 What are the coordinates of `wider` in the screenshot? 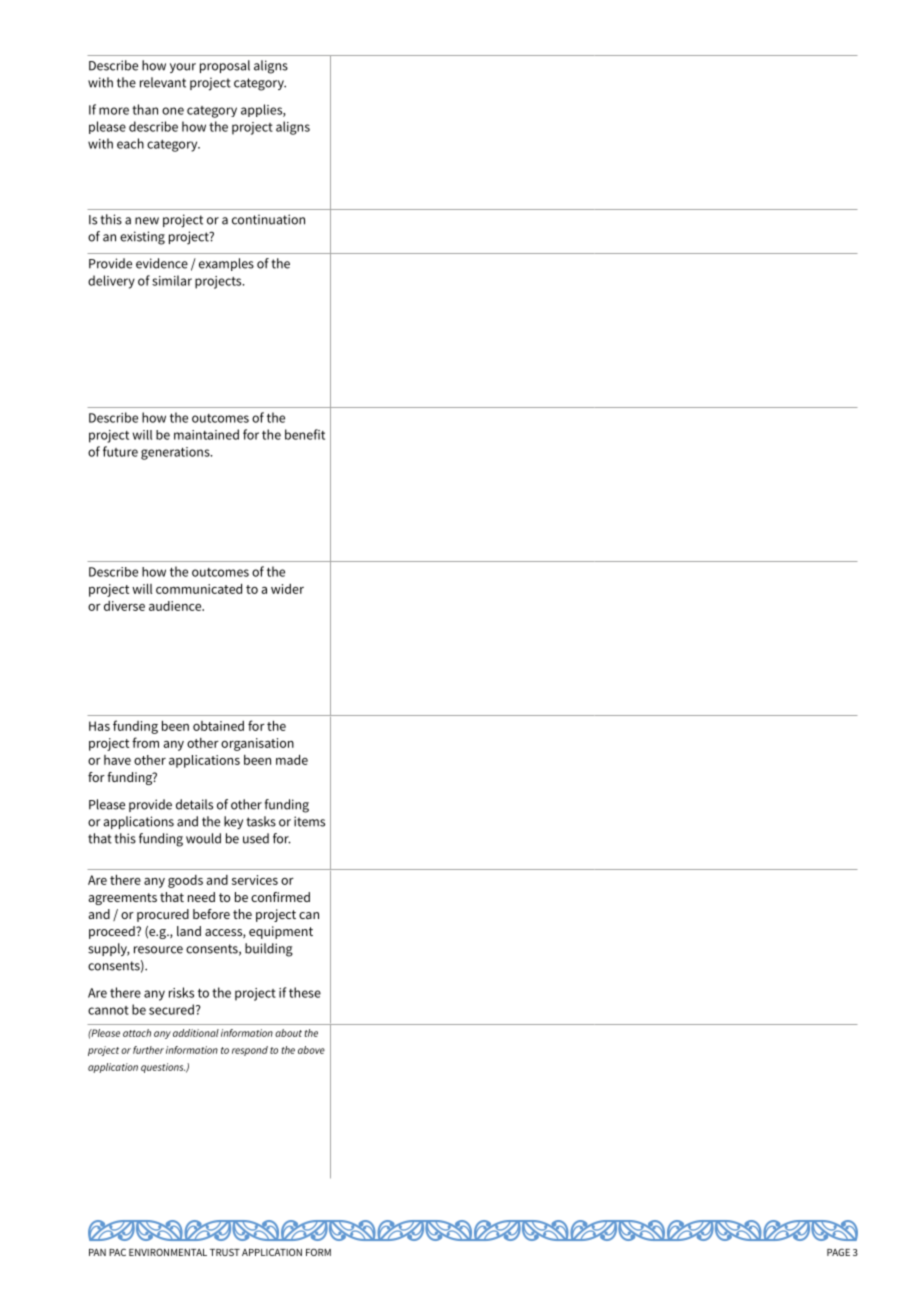 It's located at (287, 589).
